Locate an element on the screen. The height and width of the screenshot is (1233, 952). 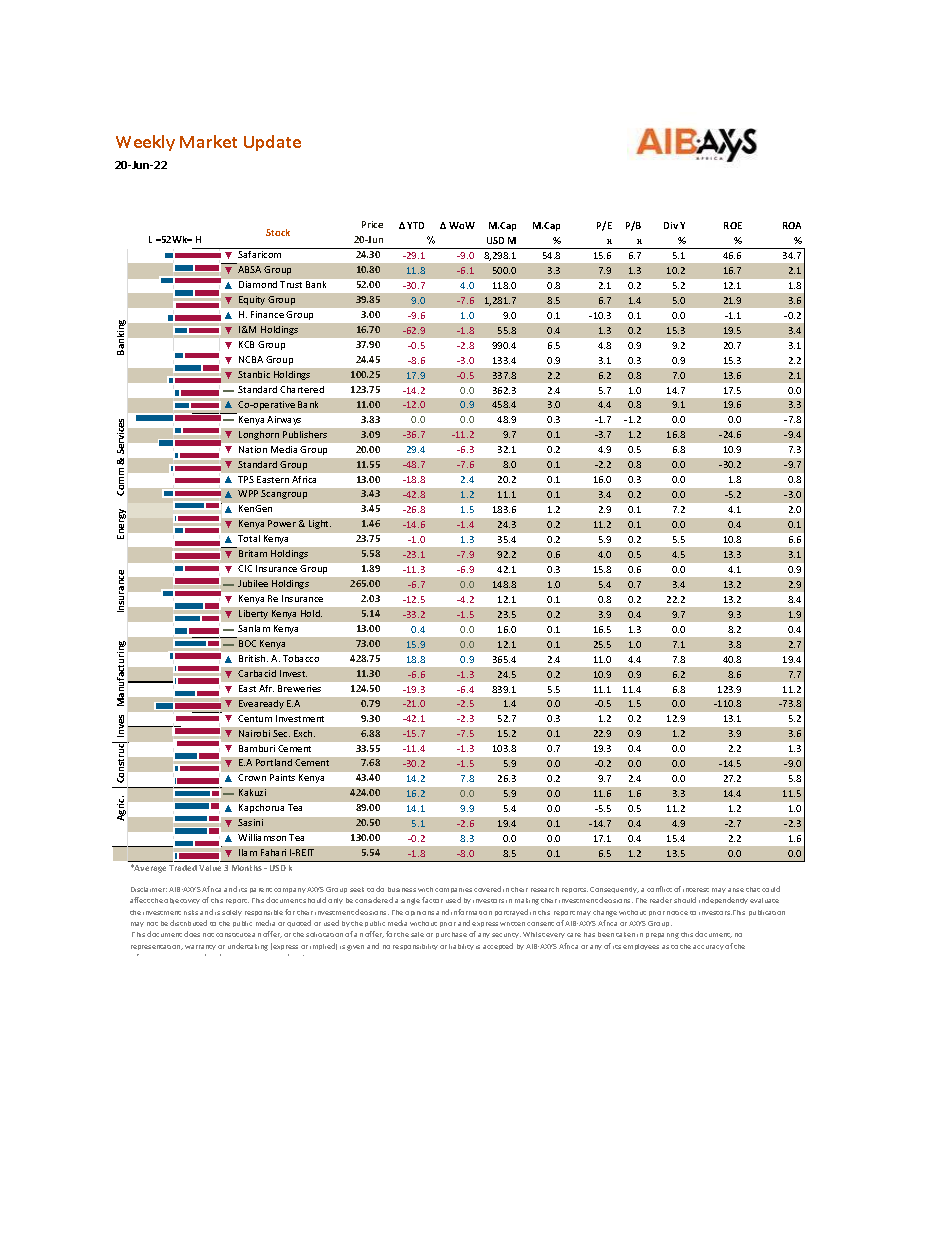
YTD is located at coordinates (415, 225).
